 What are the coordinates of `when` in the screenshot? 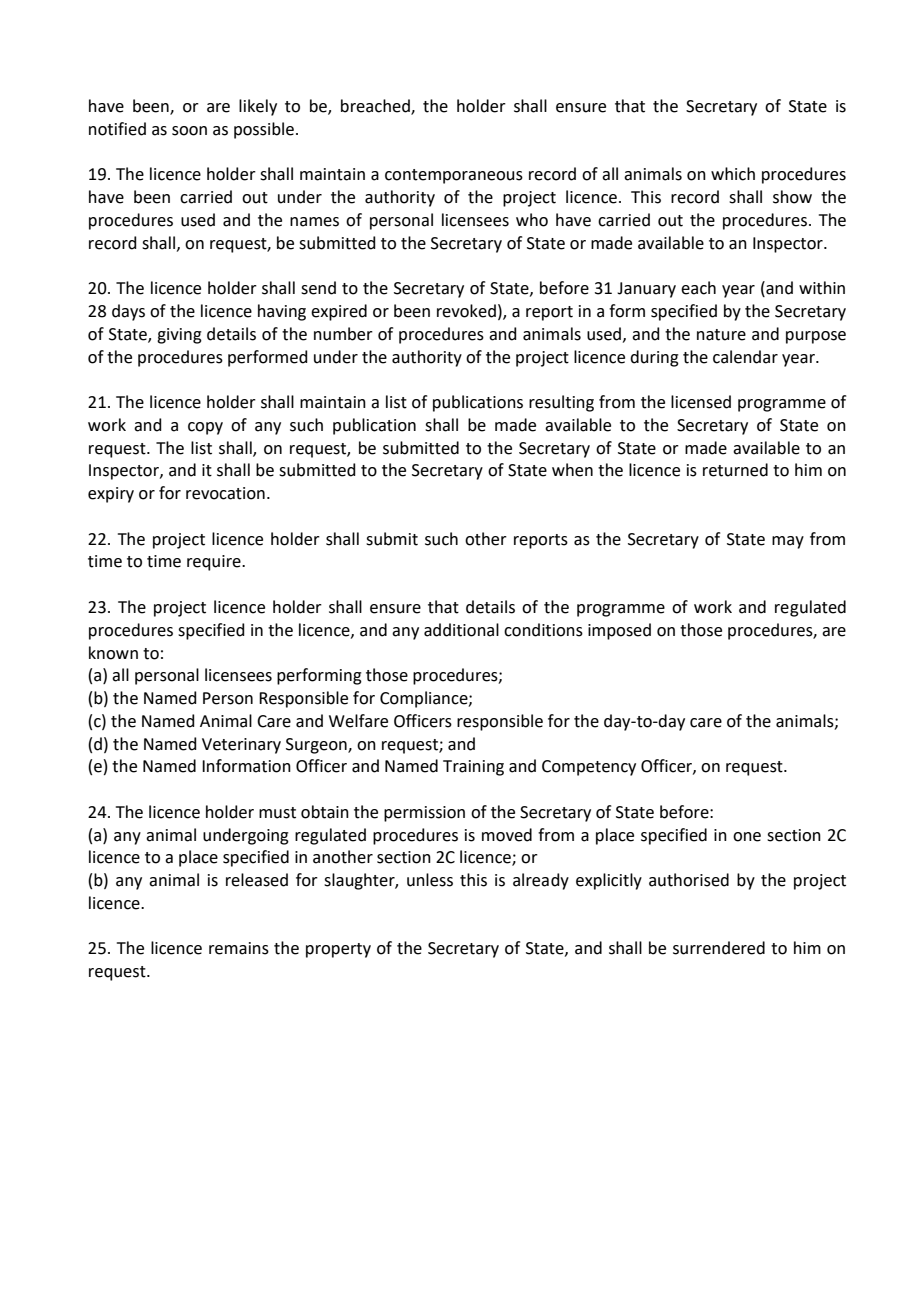 It's located at (572, 470).
